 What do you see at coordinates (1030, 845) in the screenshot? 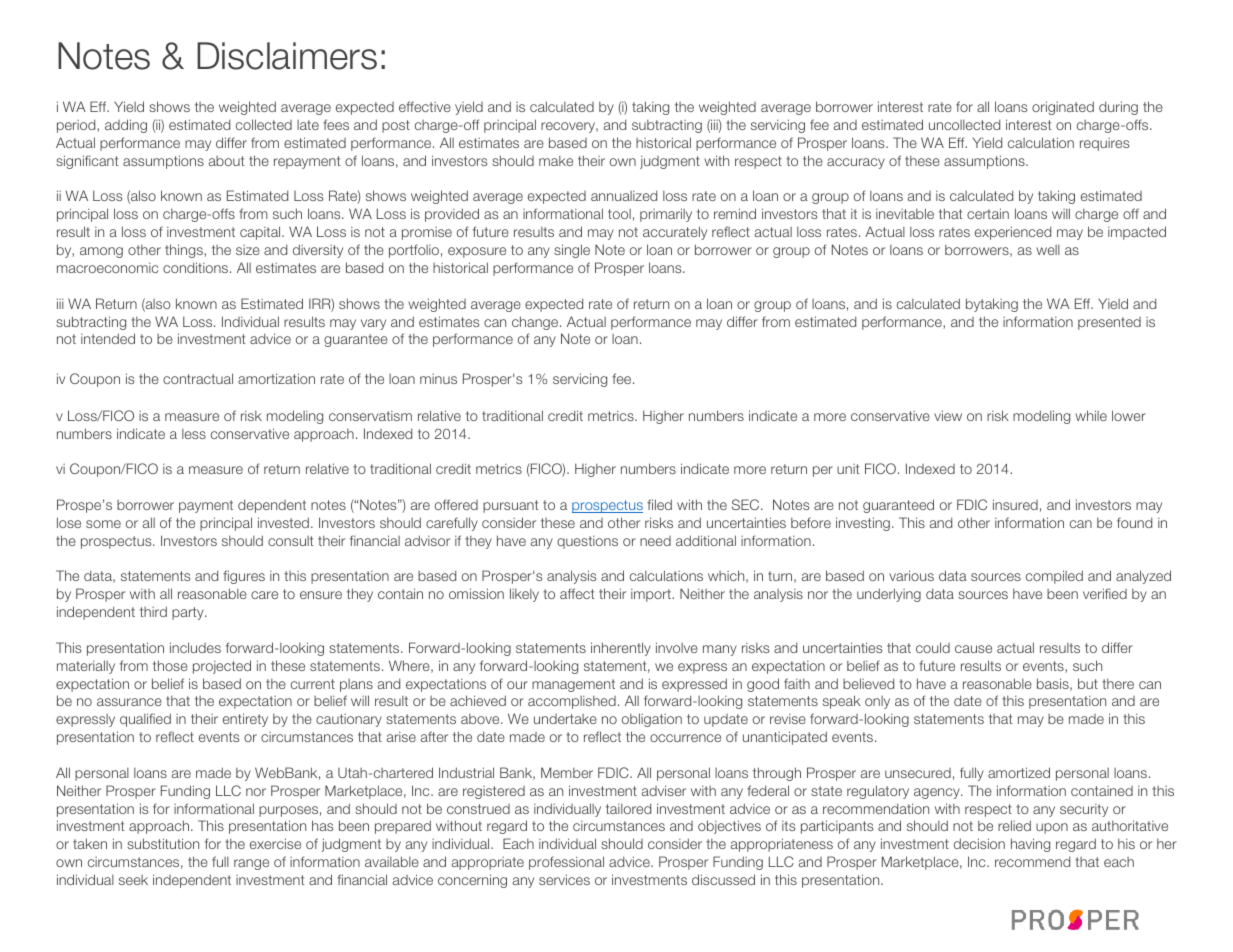
I see `having` at bounding box center [1030, 845].
